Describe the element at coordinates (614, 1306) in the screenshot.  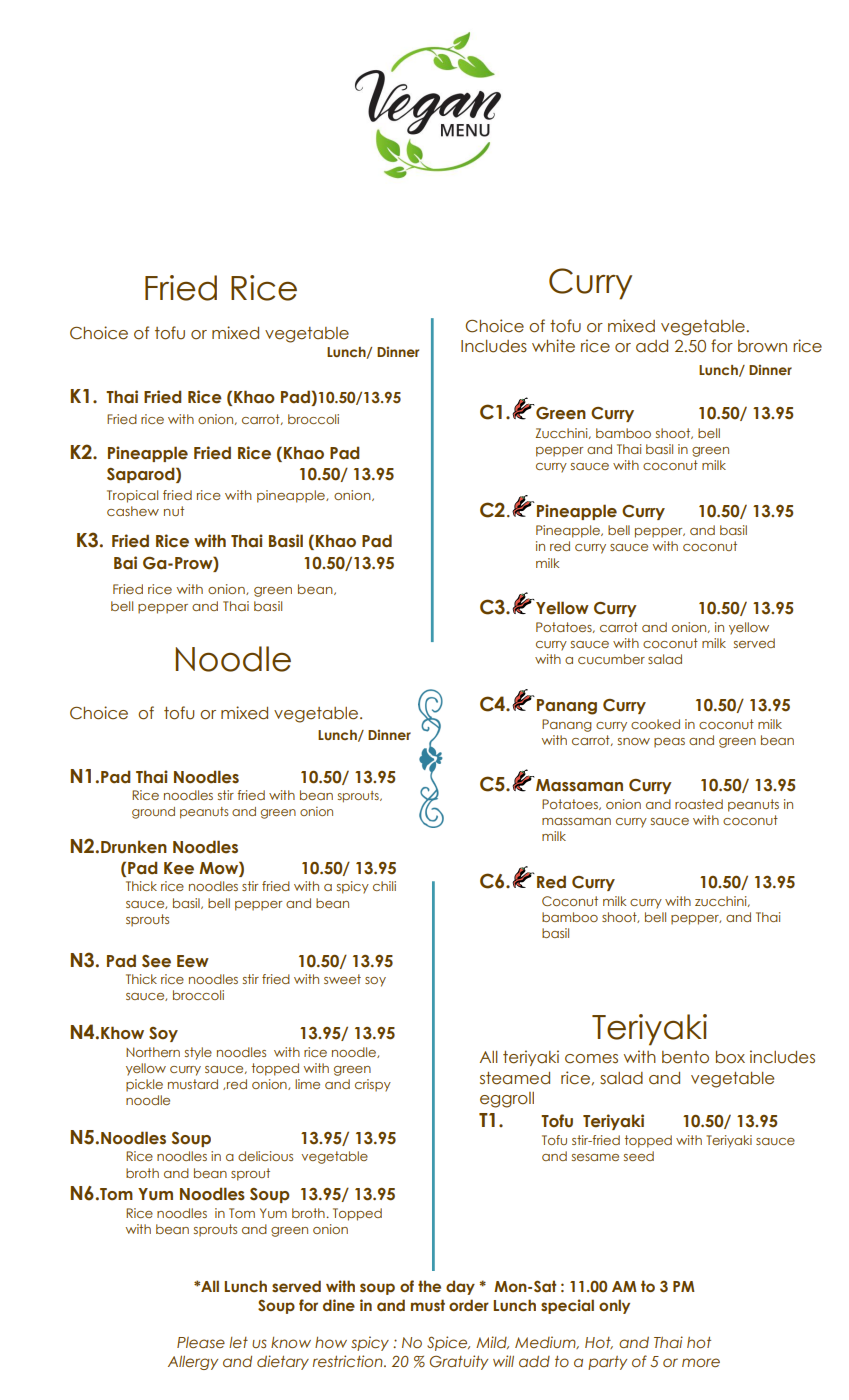
I see `only` at that location.
